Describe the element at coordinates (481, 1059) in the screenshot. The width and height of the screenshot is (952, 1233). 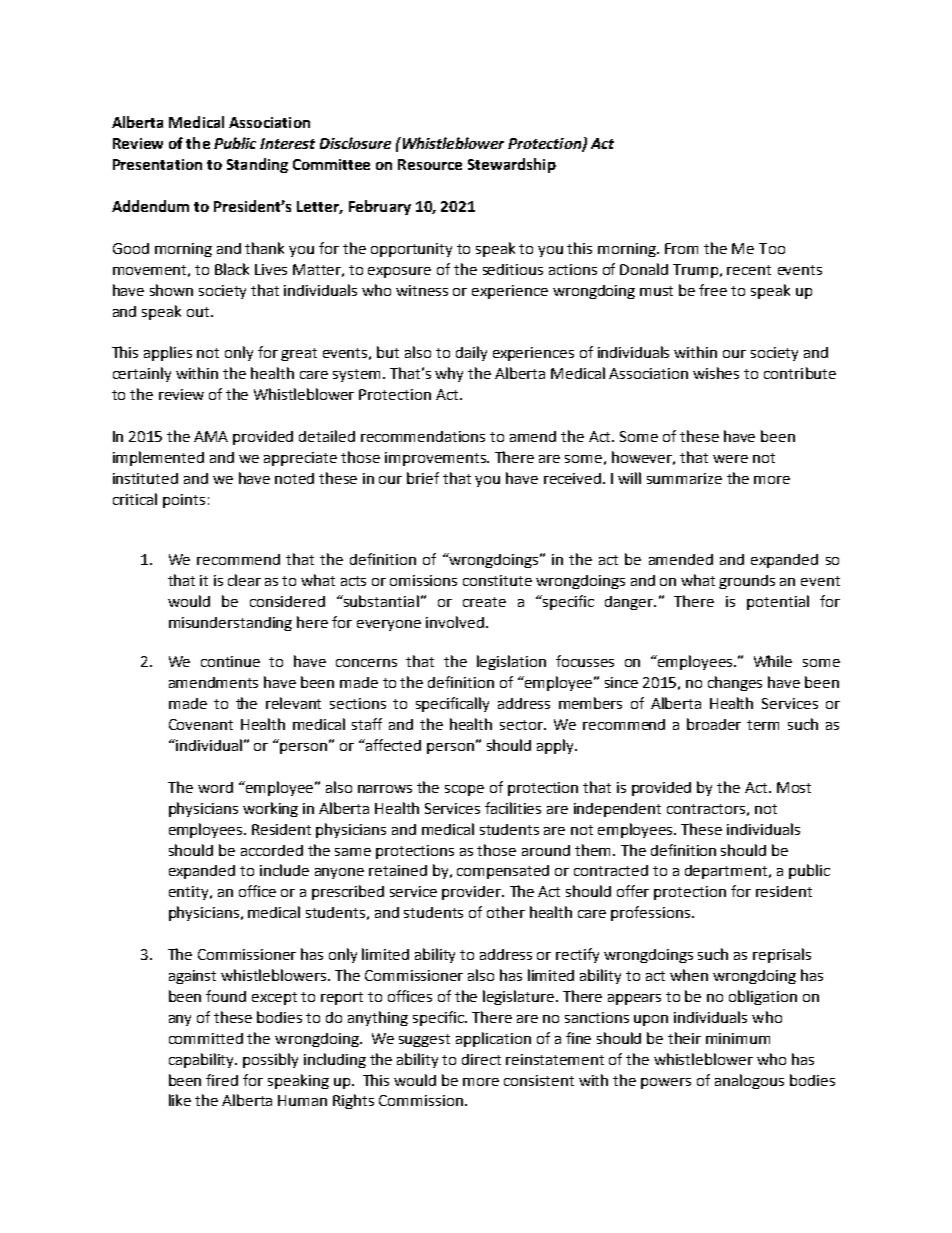
I see `direct` at that location.
